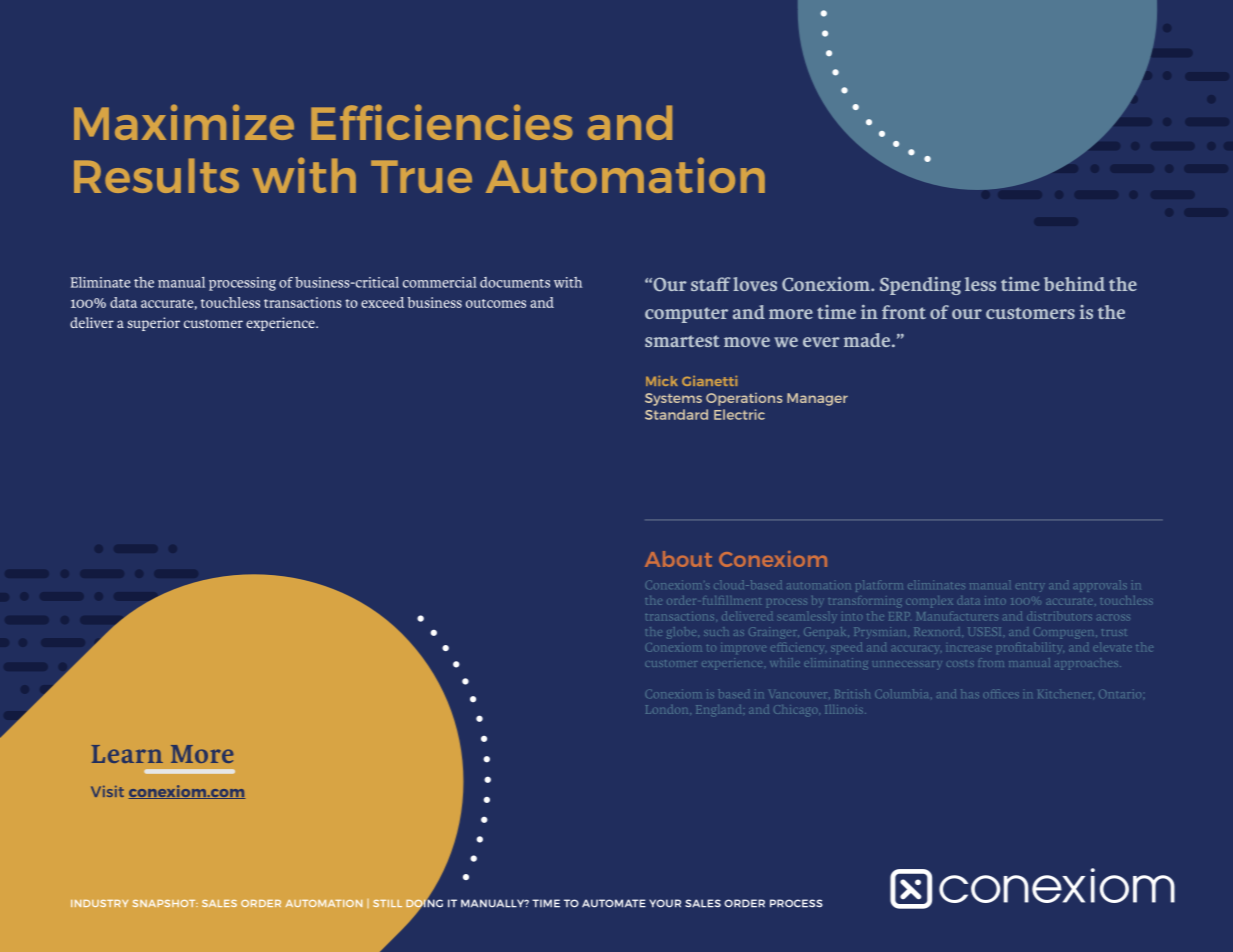 The image size is (1233, 952). What do you see at coordinates (184, 122) in the screenshot?
I see `Maximize` at bounding box center [184, 122].
